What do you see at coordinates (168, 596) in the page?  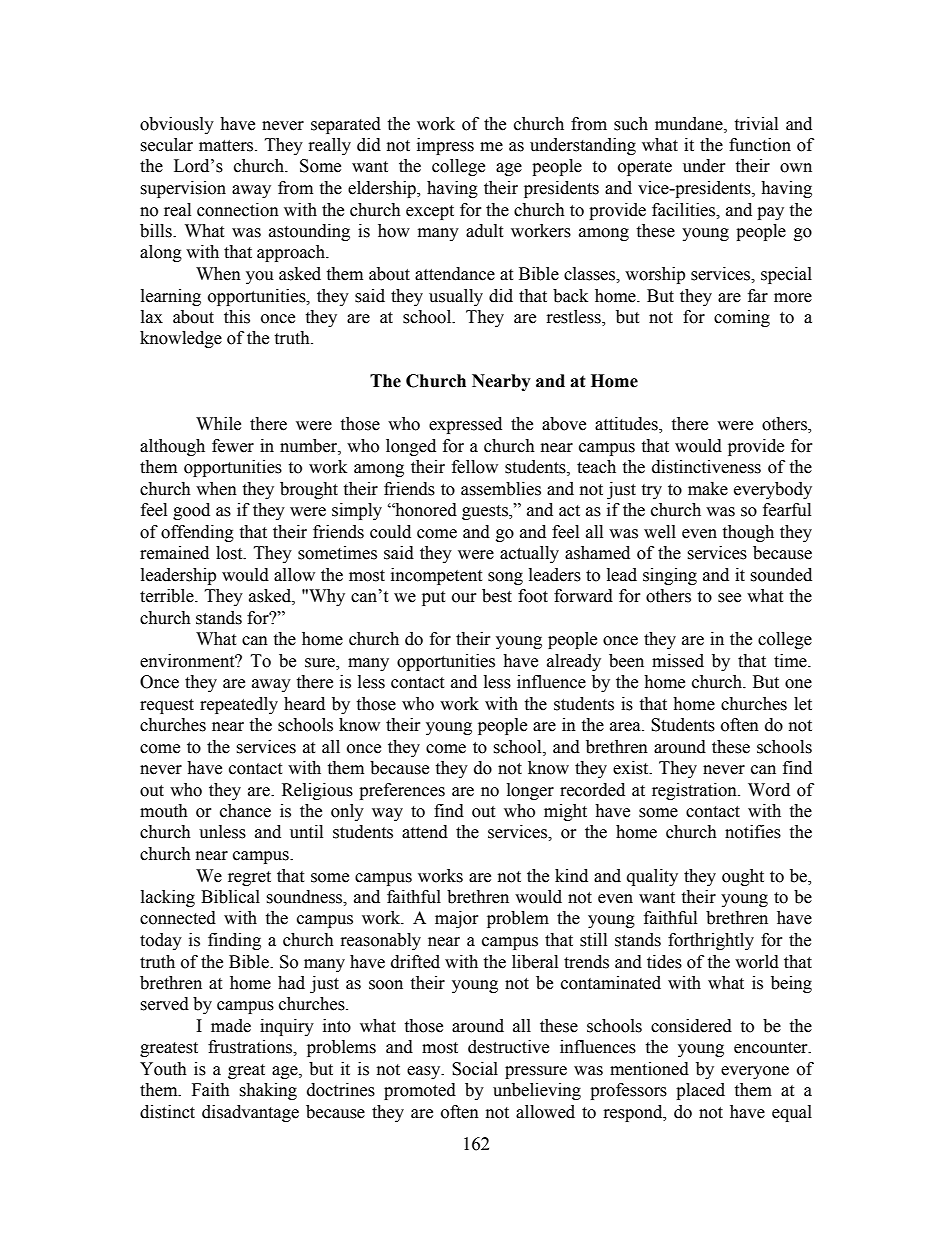 I see `terrible` at bounding box center [168, 596].
